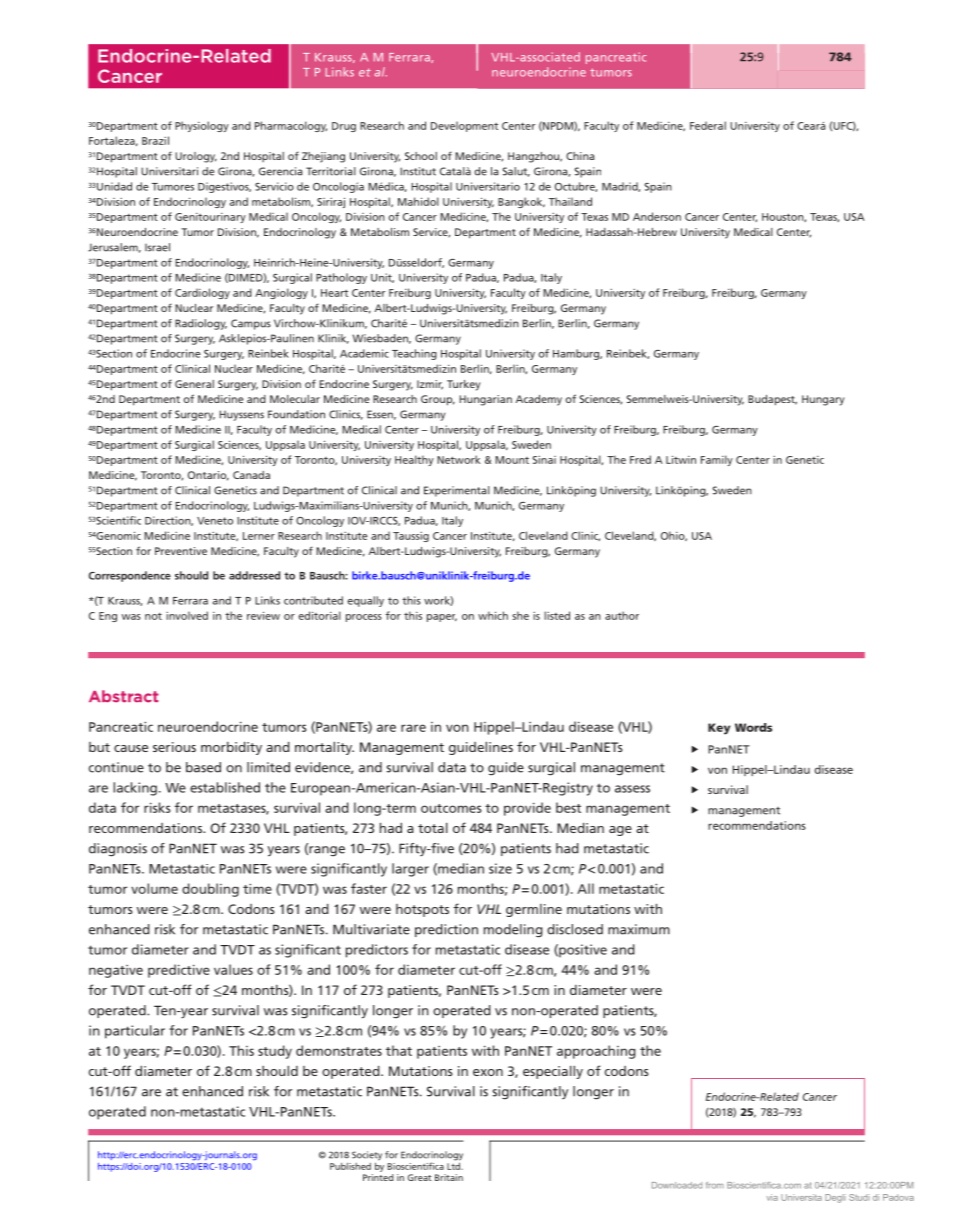 The width and height of the page is (953, 1232). I want to click on maximum, so click(639, 929).
